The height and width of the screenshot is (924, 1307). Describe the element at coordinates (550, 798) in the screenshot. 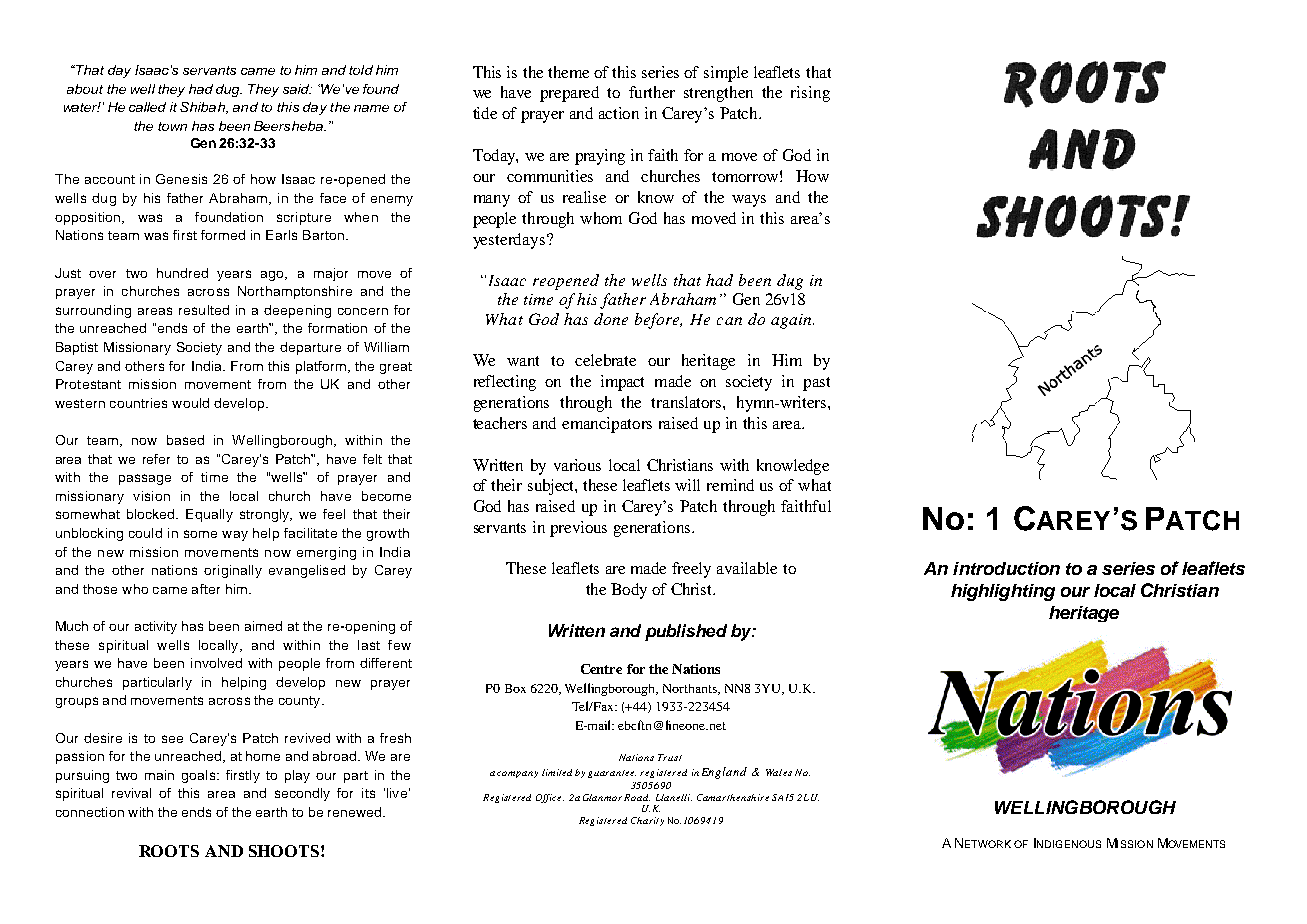

I see `Office` at that location.
